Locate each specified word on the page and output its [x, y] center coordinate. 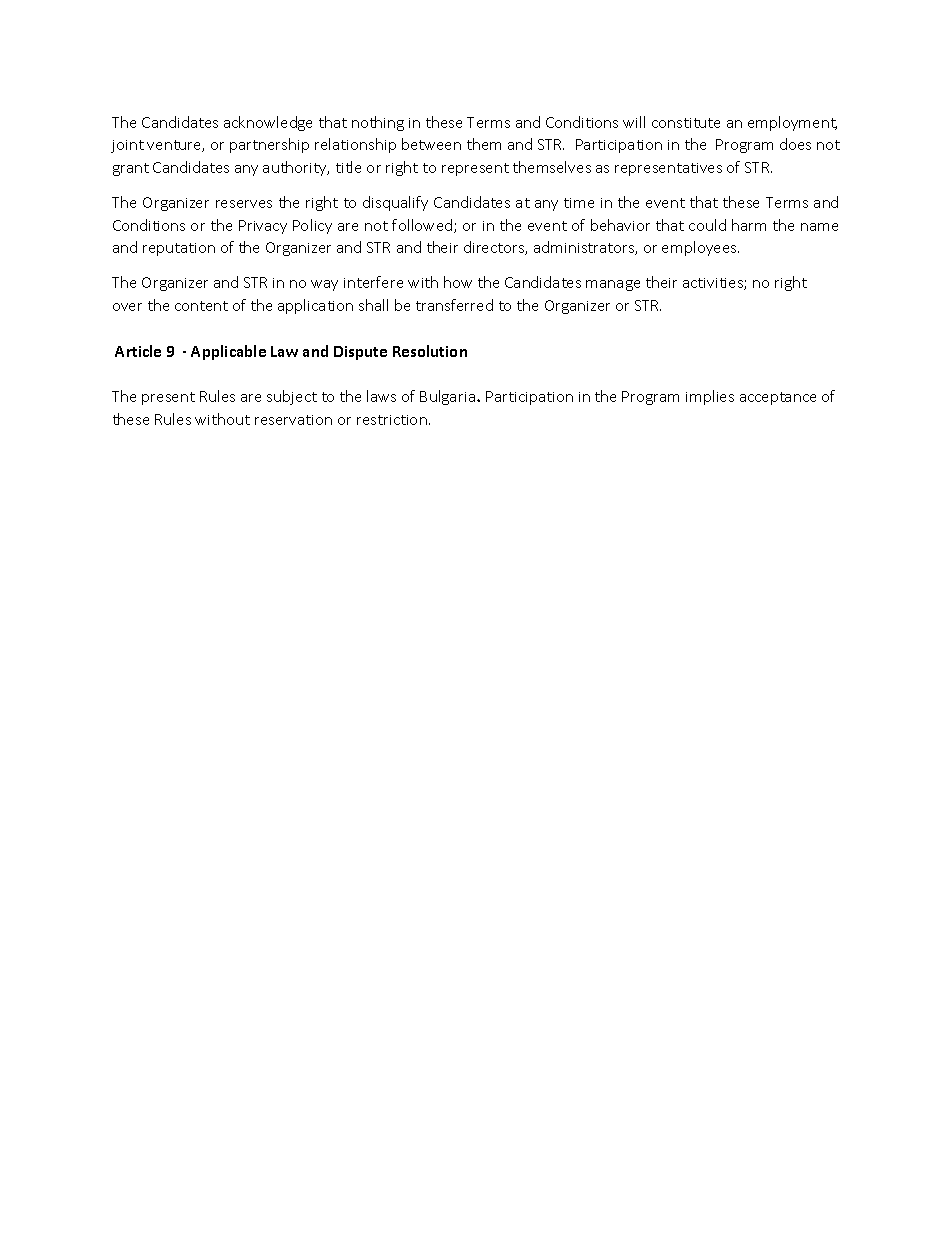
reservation [293, 420]
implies [710, 397]
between [431, 144]
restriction [392, 420]
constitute [686, 123]
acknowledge [268, 123]
